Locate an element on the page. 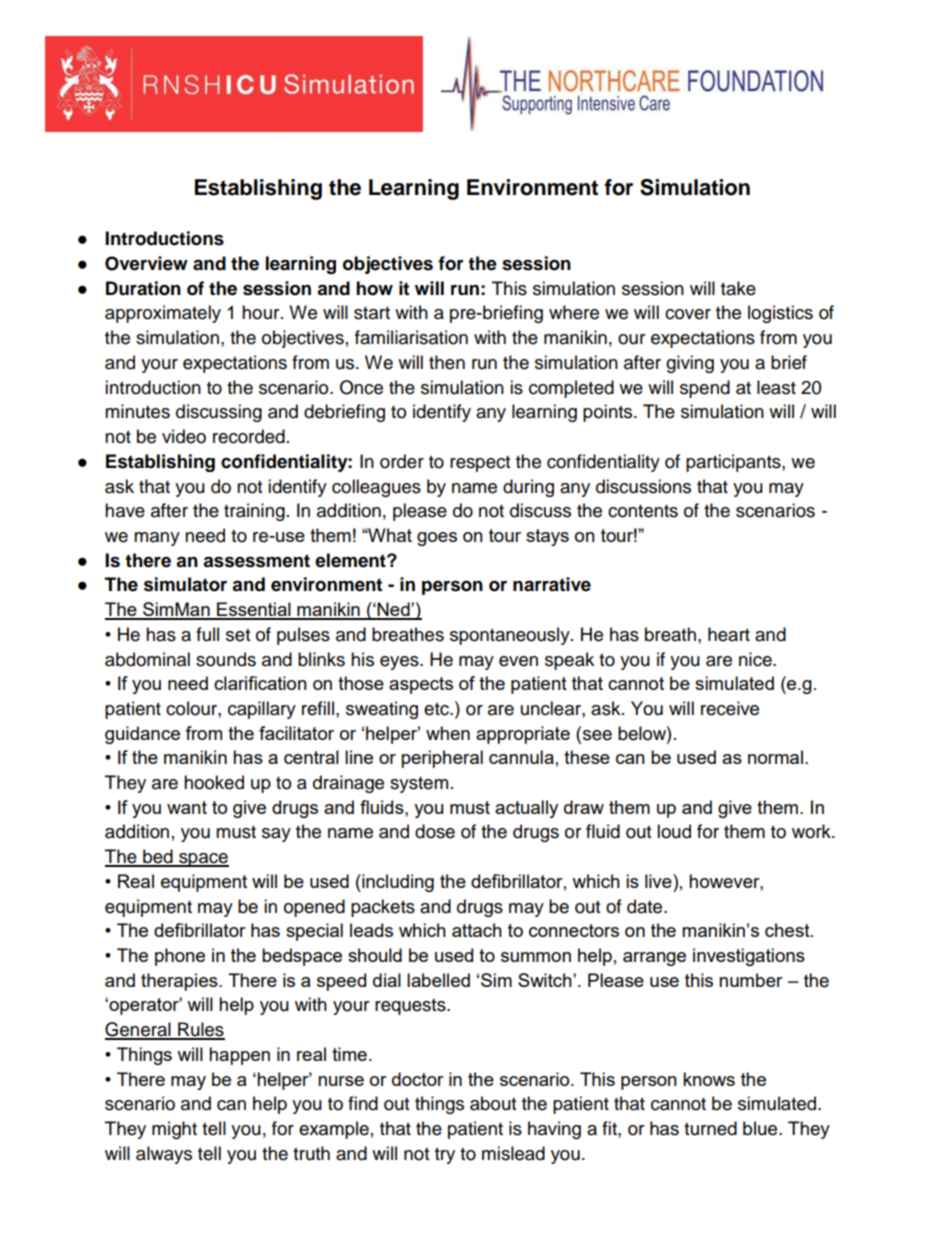 Image resolution: width=952 pixels, height=1233 pixels. loud is located at coordinates (674, 831).
